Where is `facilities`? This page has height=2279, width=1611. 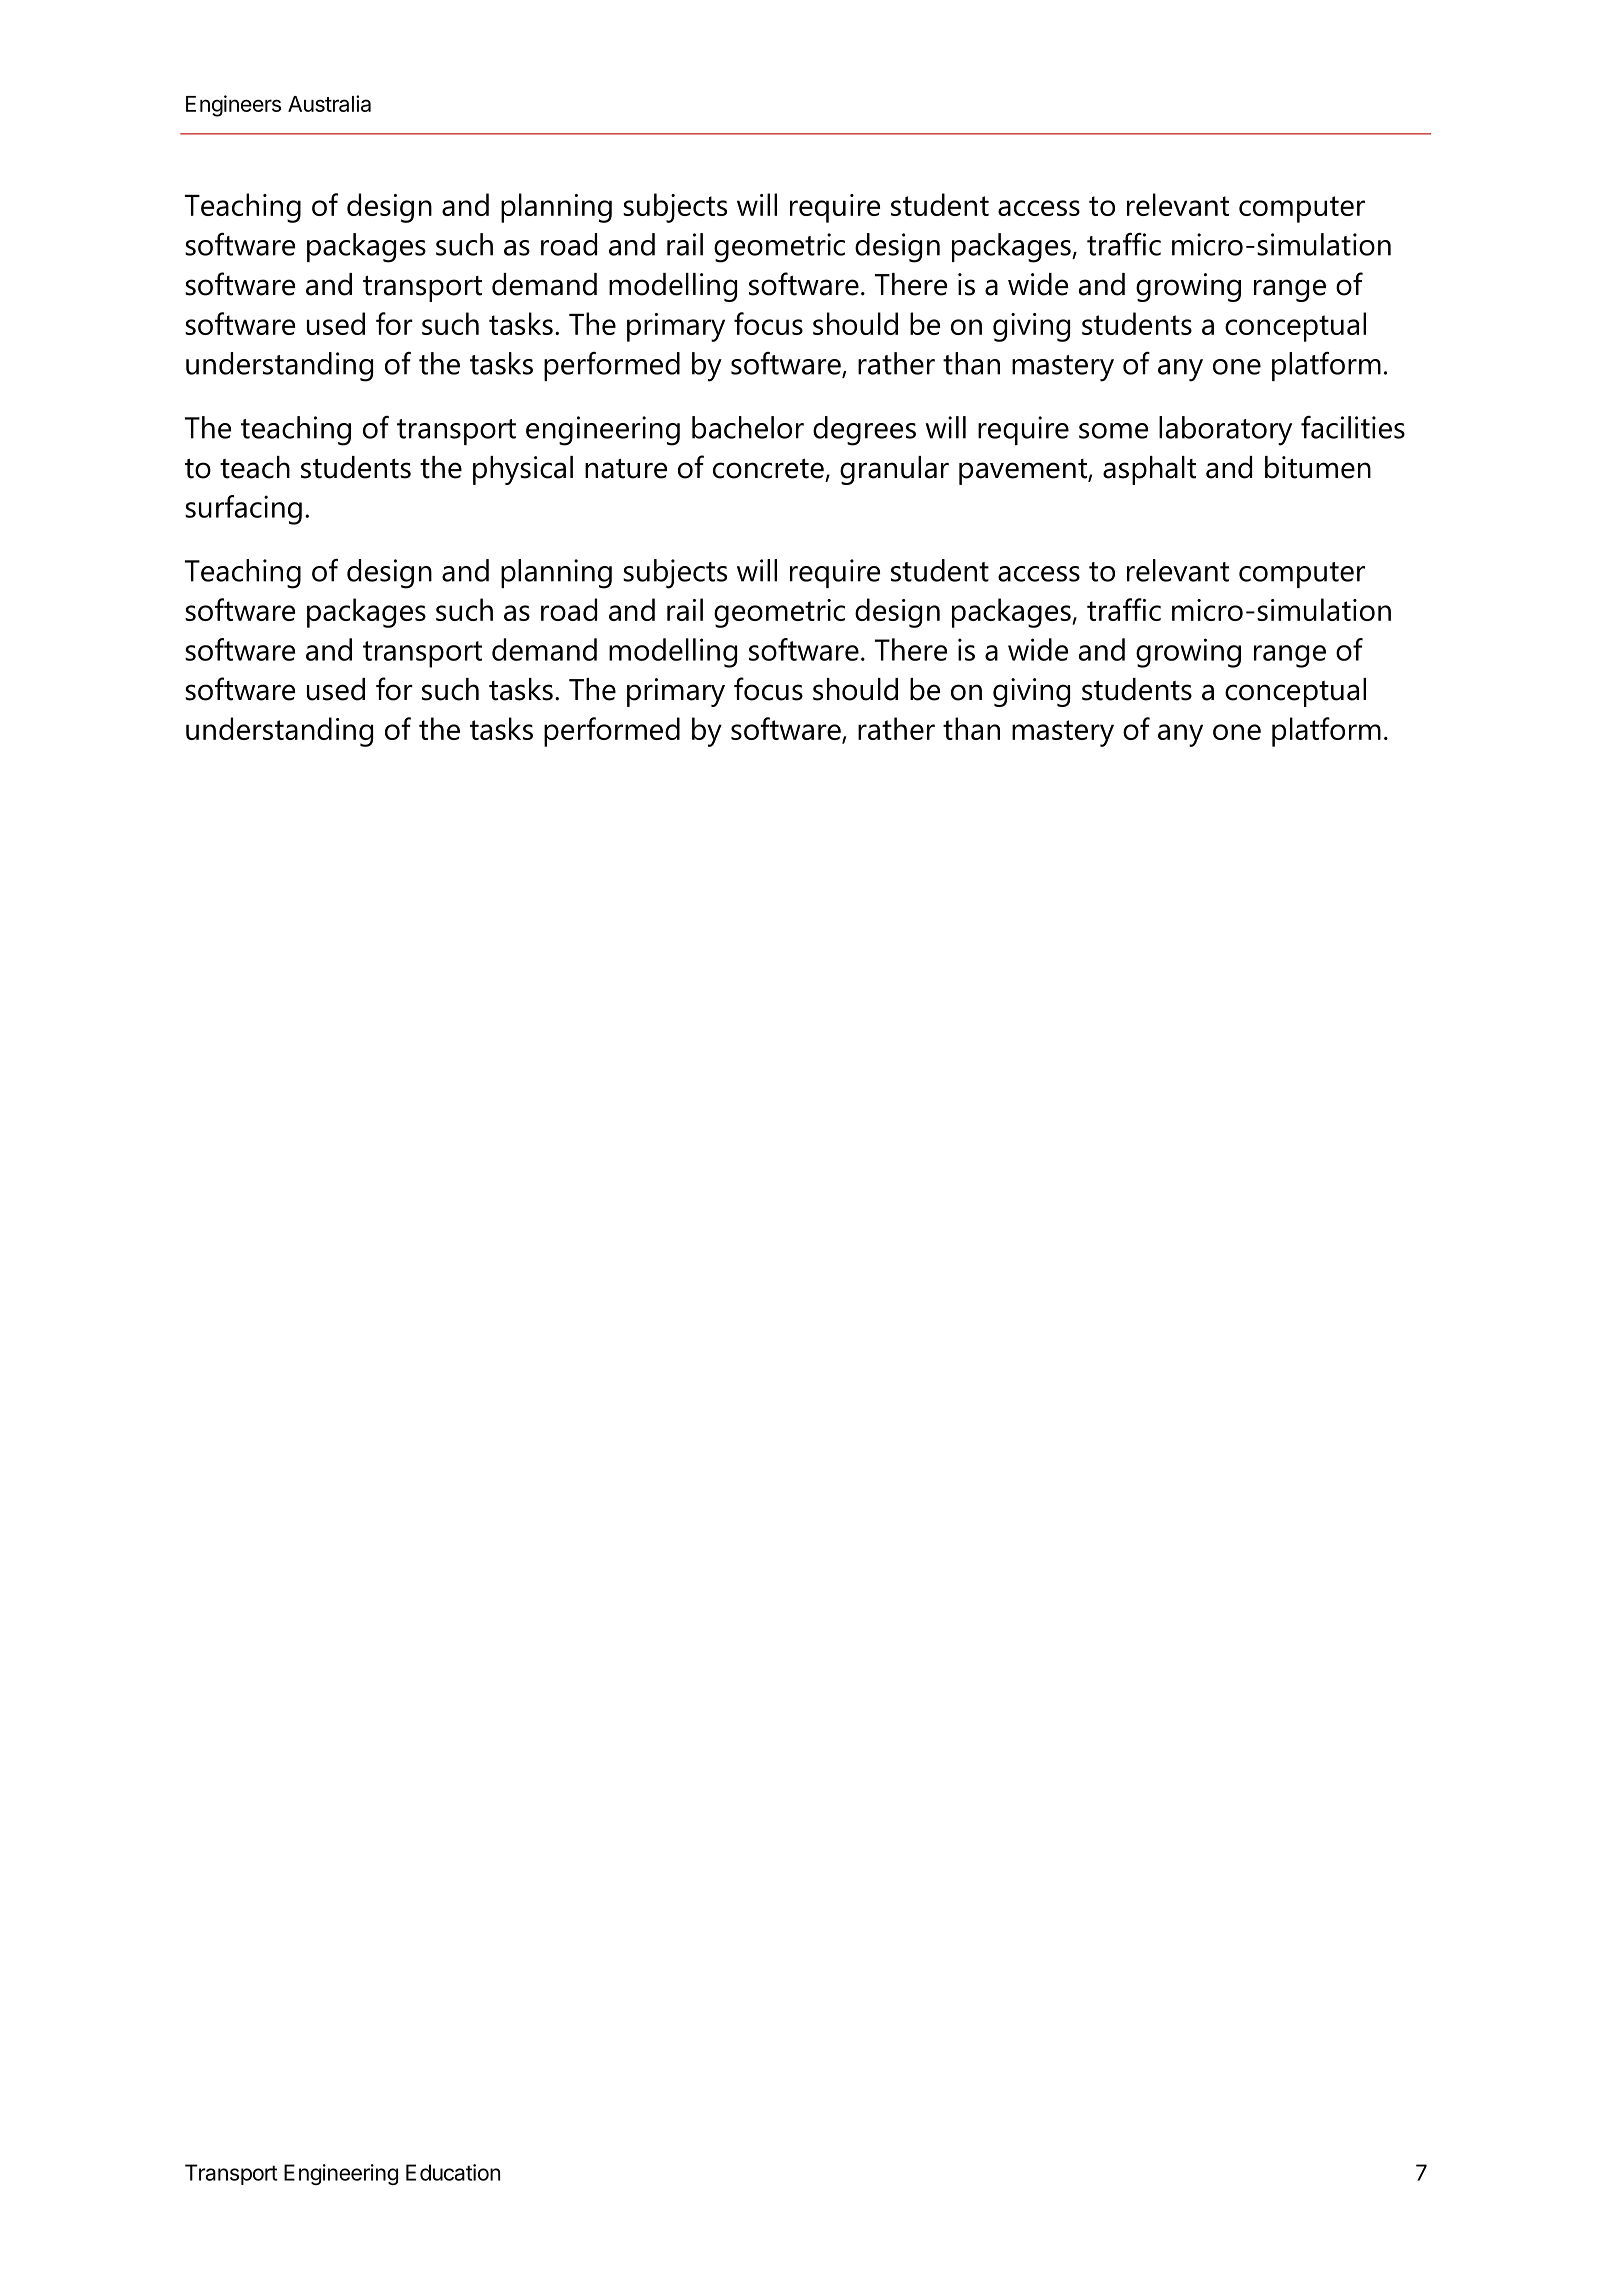
facilities is located at coordinates (1353, 427).
